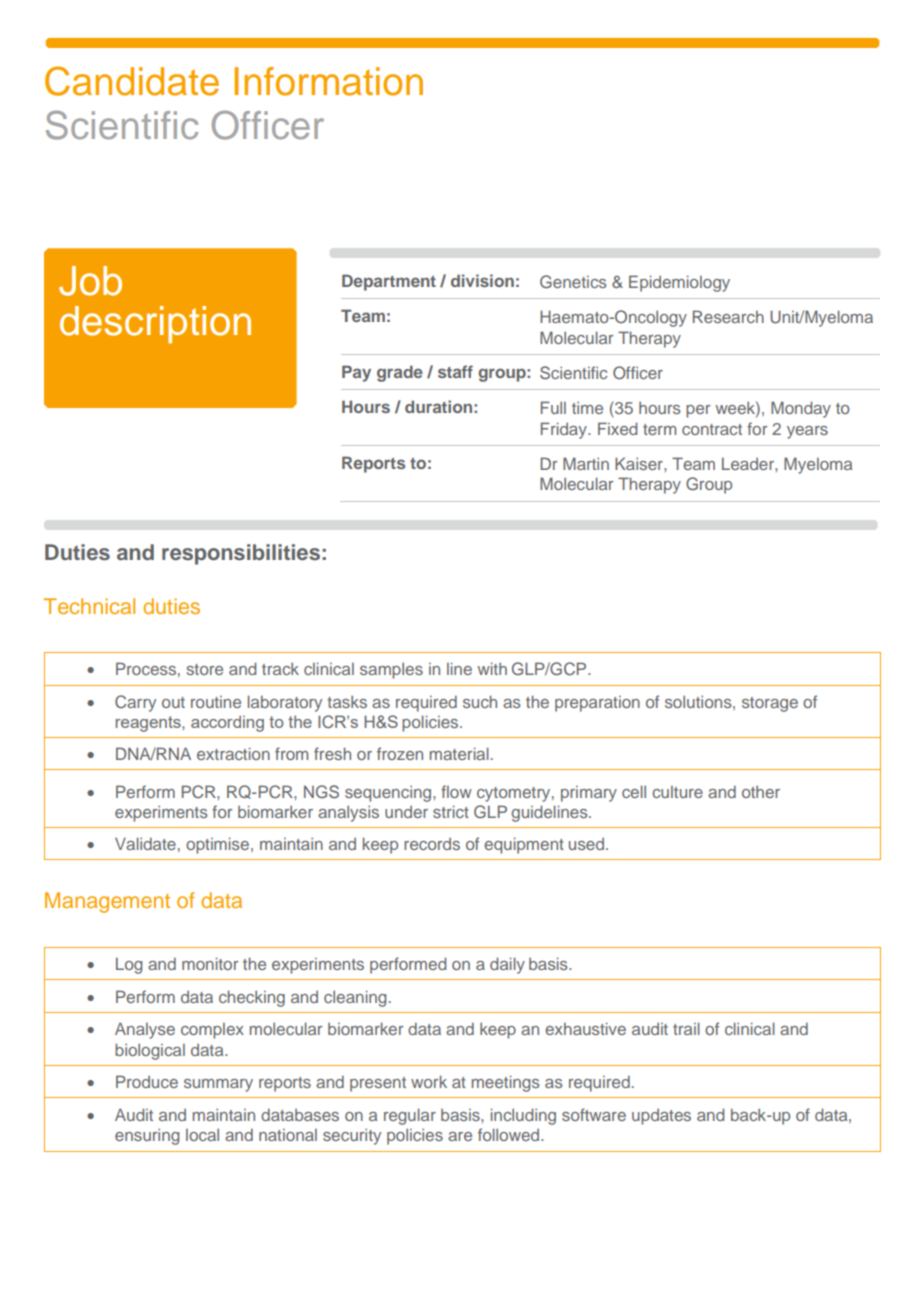 The width and height of the screenshot is (924, 1308). Describe the element at coordinates (679, 283) in the screenshot. I see `Epidemiology` at that location.
